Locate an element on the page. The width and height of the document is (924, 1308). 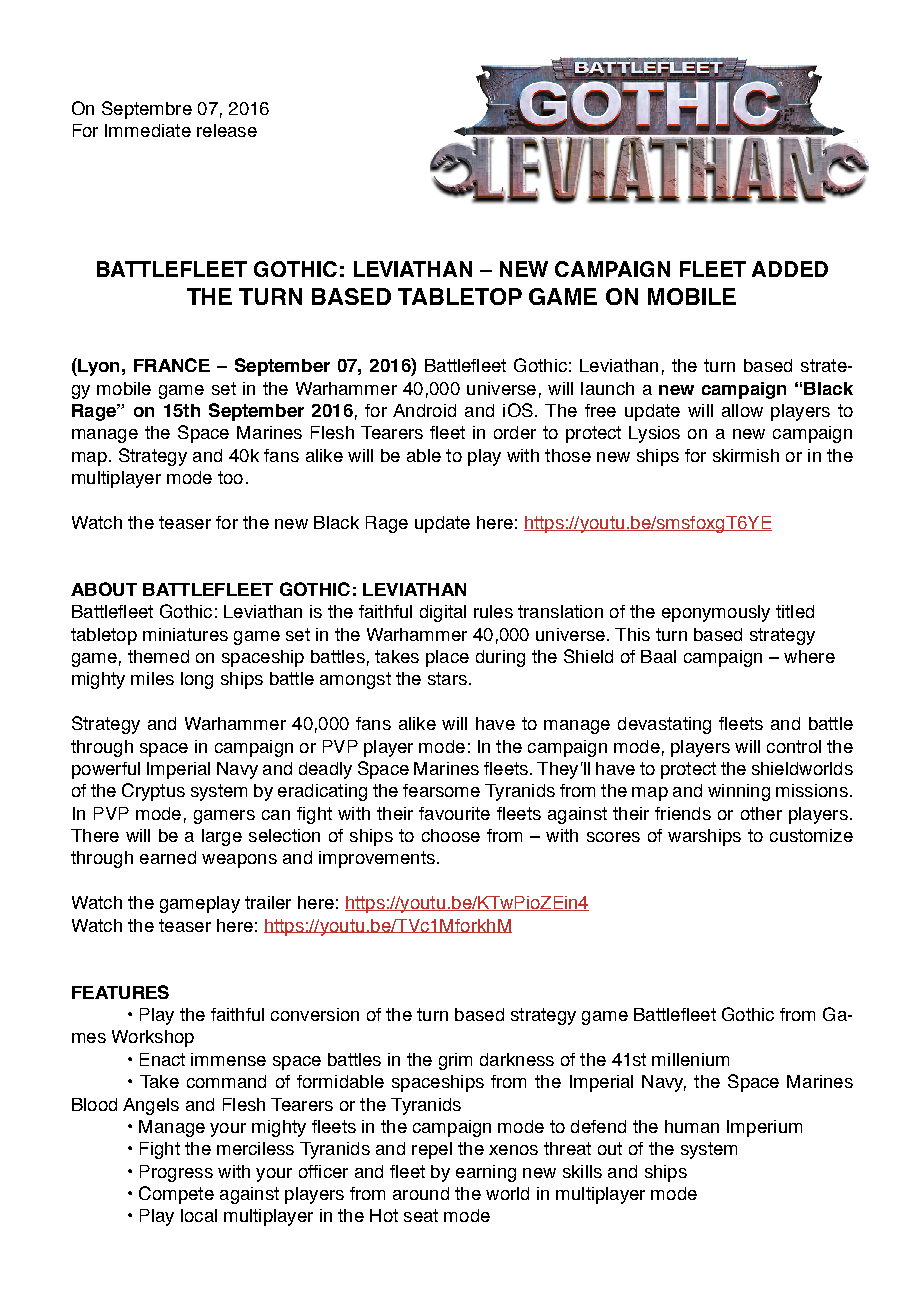
ADDED is located at coordinates (790, 269).
